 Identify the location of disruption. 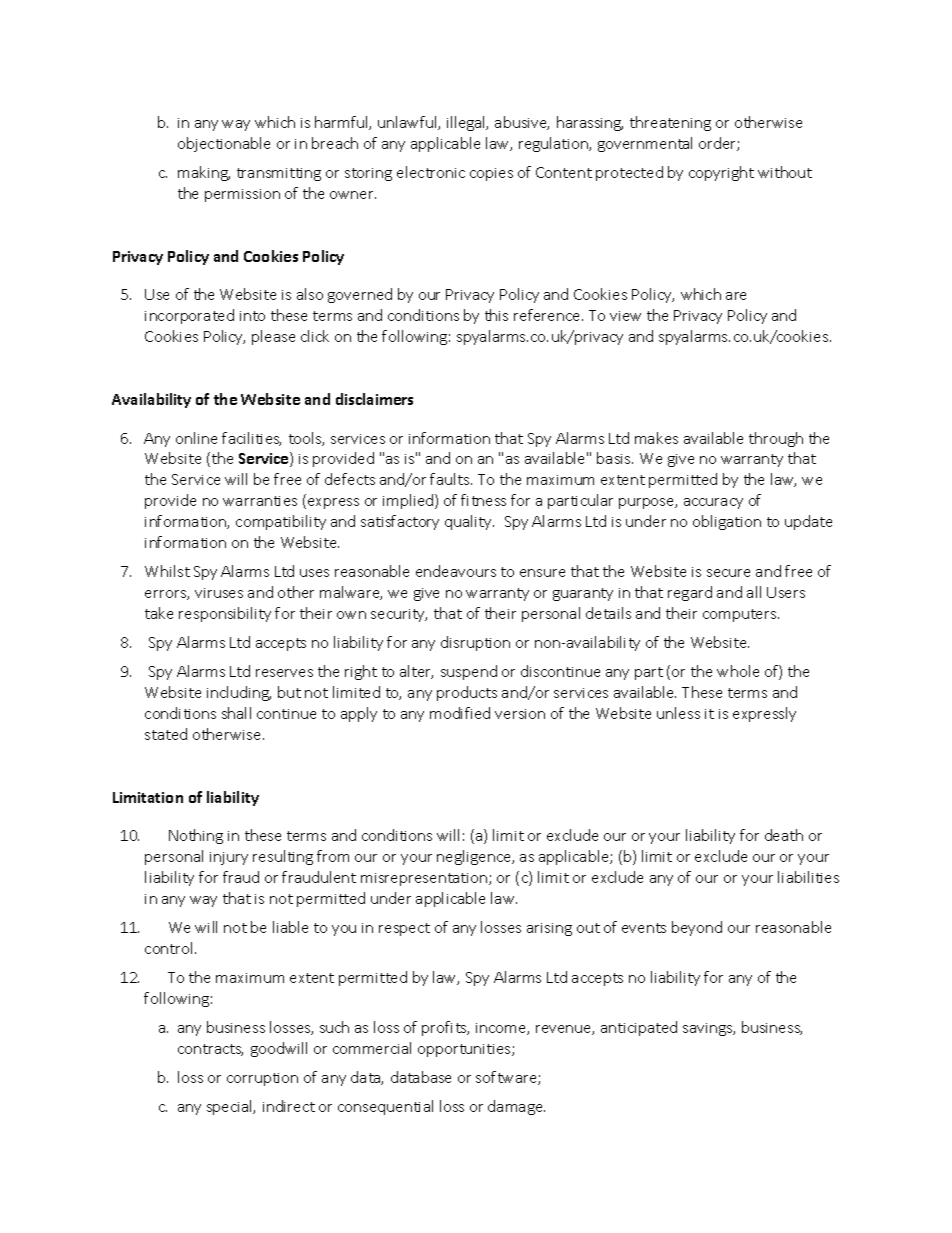
(475, 643).
